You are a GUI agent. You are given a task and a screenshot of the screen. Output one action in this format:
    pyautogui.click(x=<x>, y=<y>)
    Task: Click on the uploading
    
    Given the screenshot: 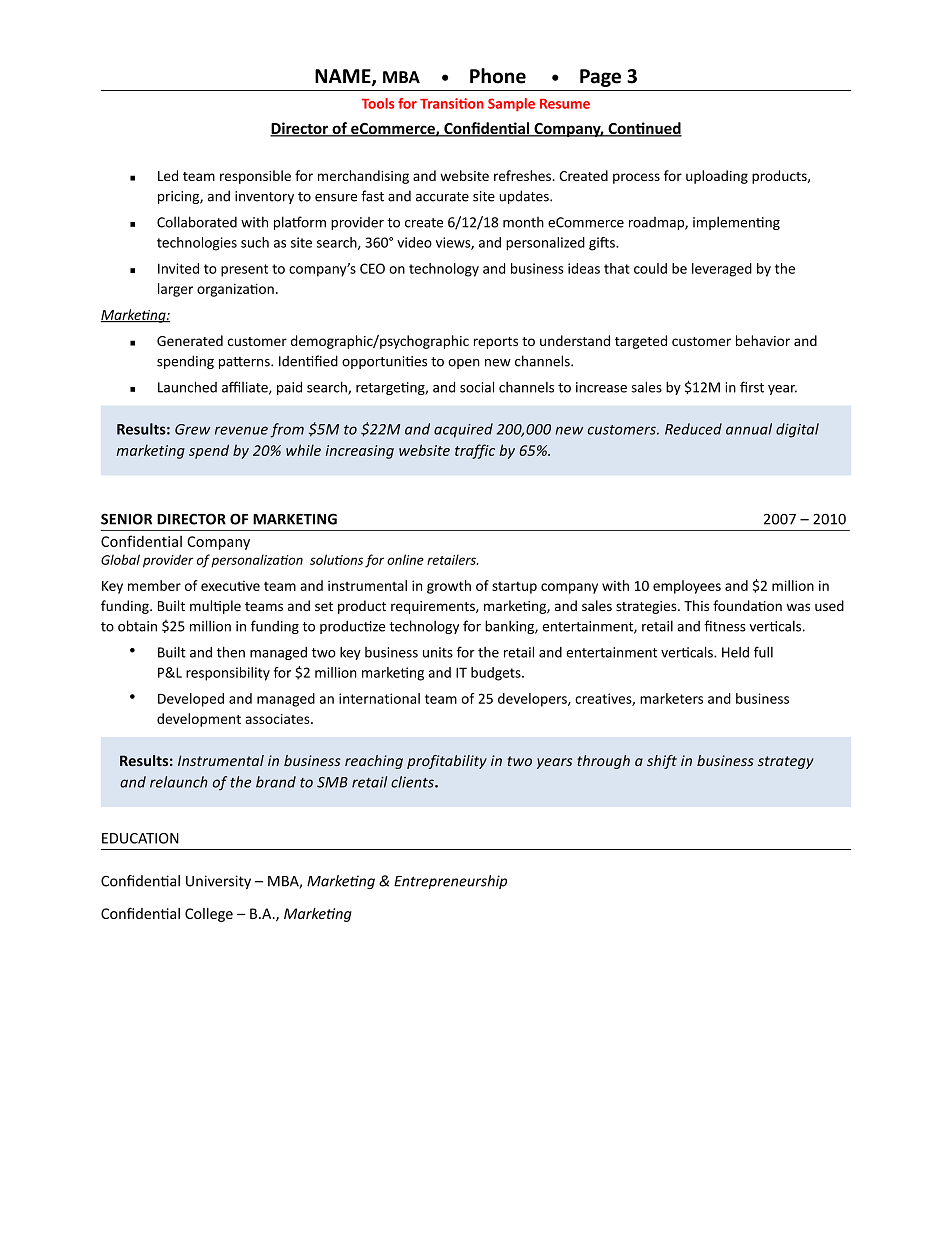 What is the action you would take?
    pyautogui.click(x=717, y=177)
